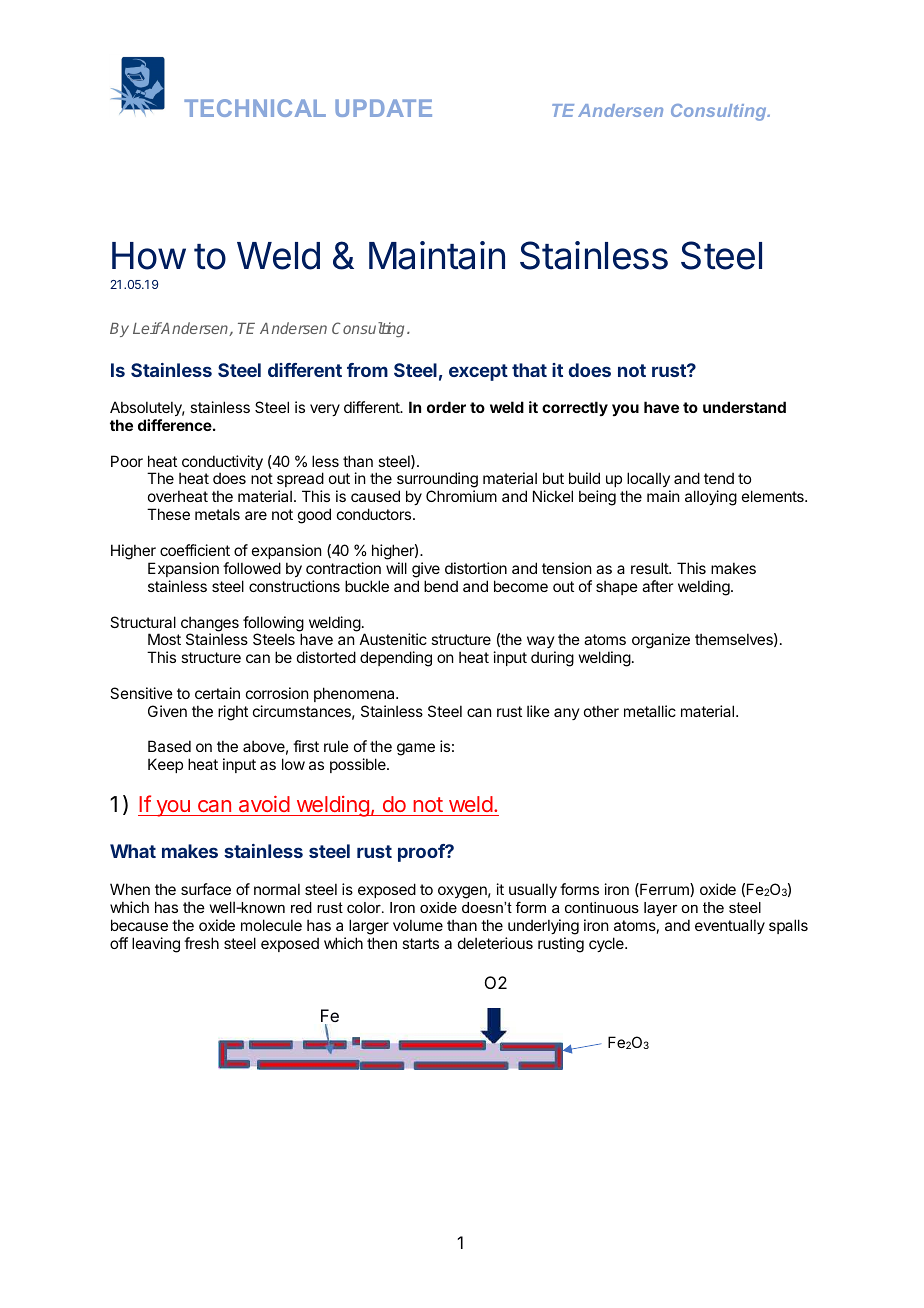 This image has width=924, height=1308. I want to click on order, so click(446, 407).
